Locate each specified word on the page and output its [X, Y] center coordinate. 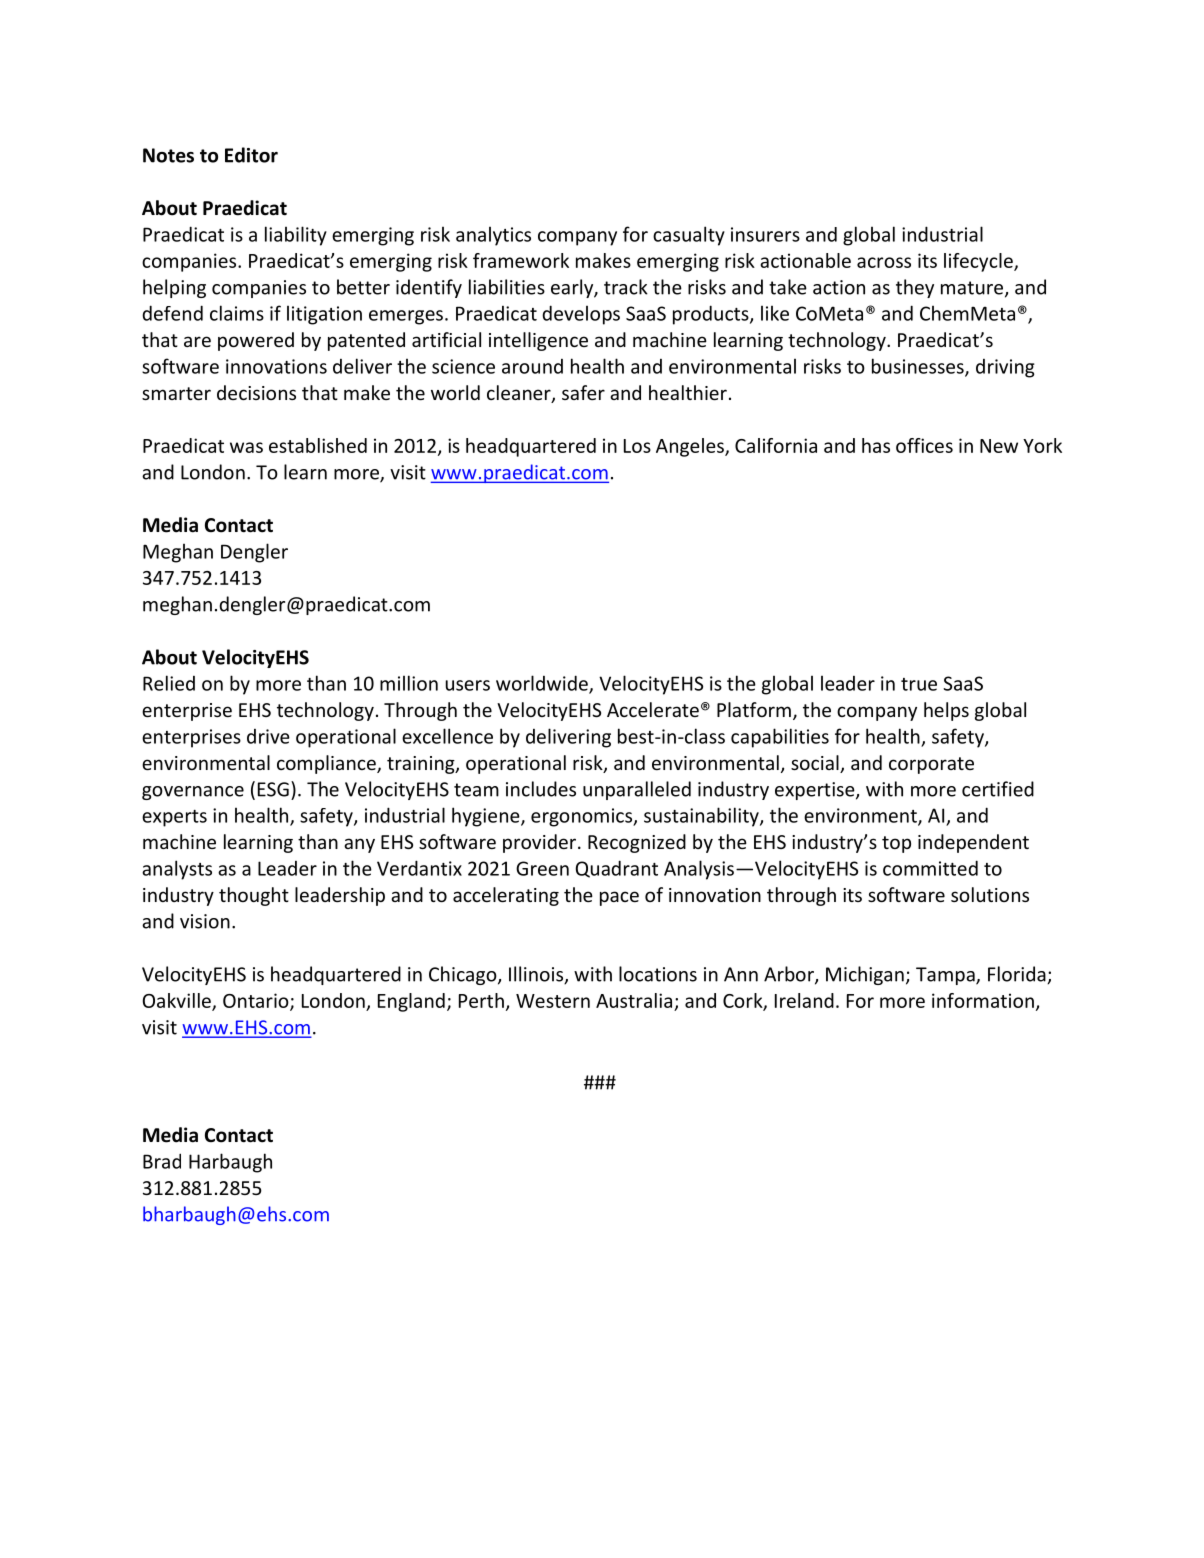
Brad [162, 1161]
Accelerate [653, 709]
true [919, 684]
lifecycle [979, 262]
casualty [689, 236]
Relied [169, 683]
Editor [251, 155]
